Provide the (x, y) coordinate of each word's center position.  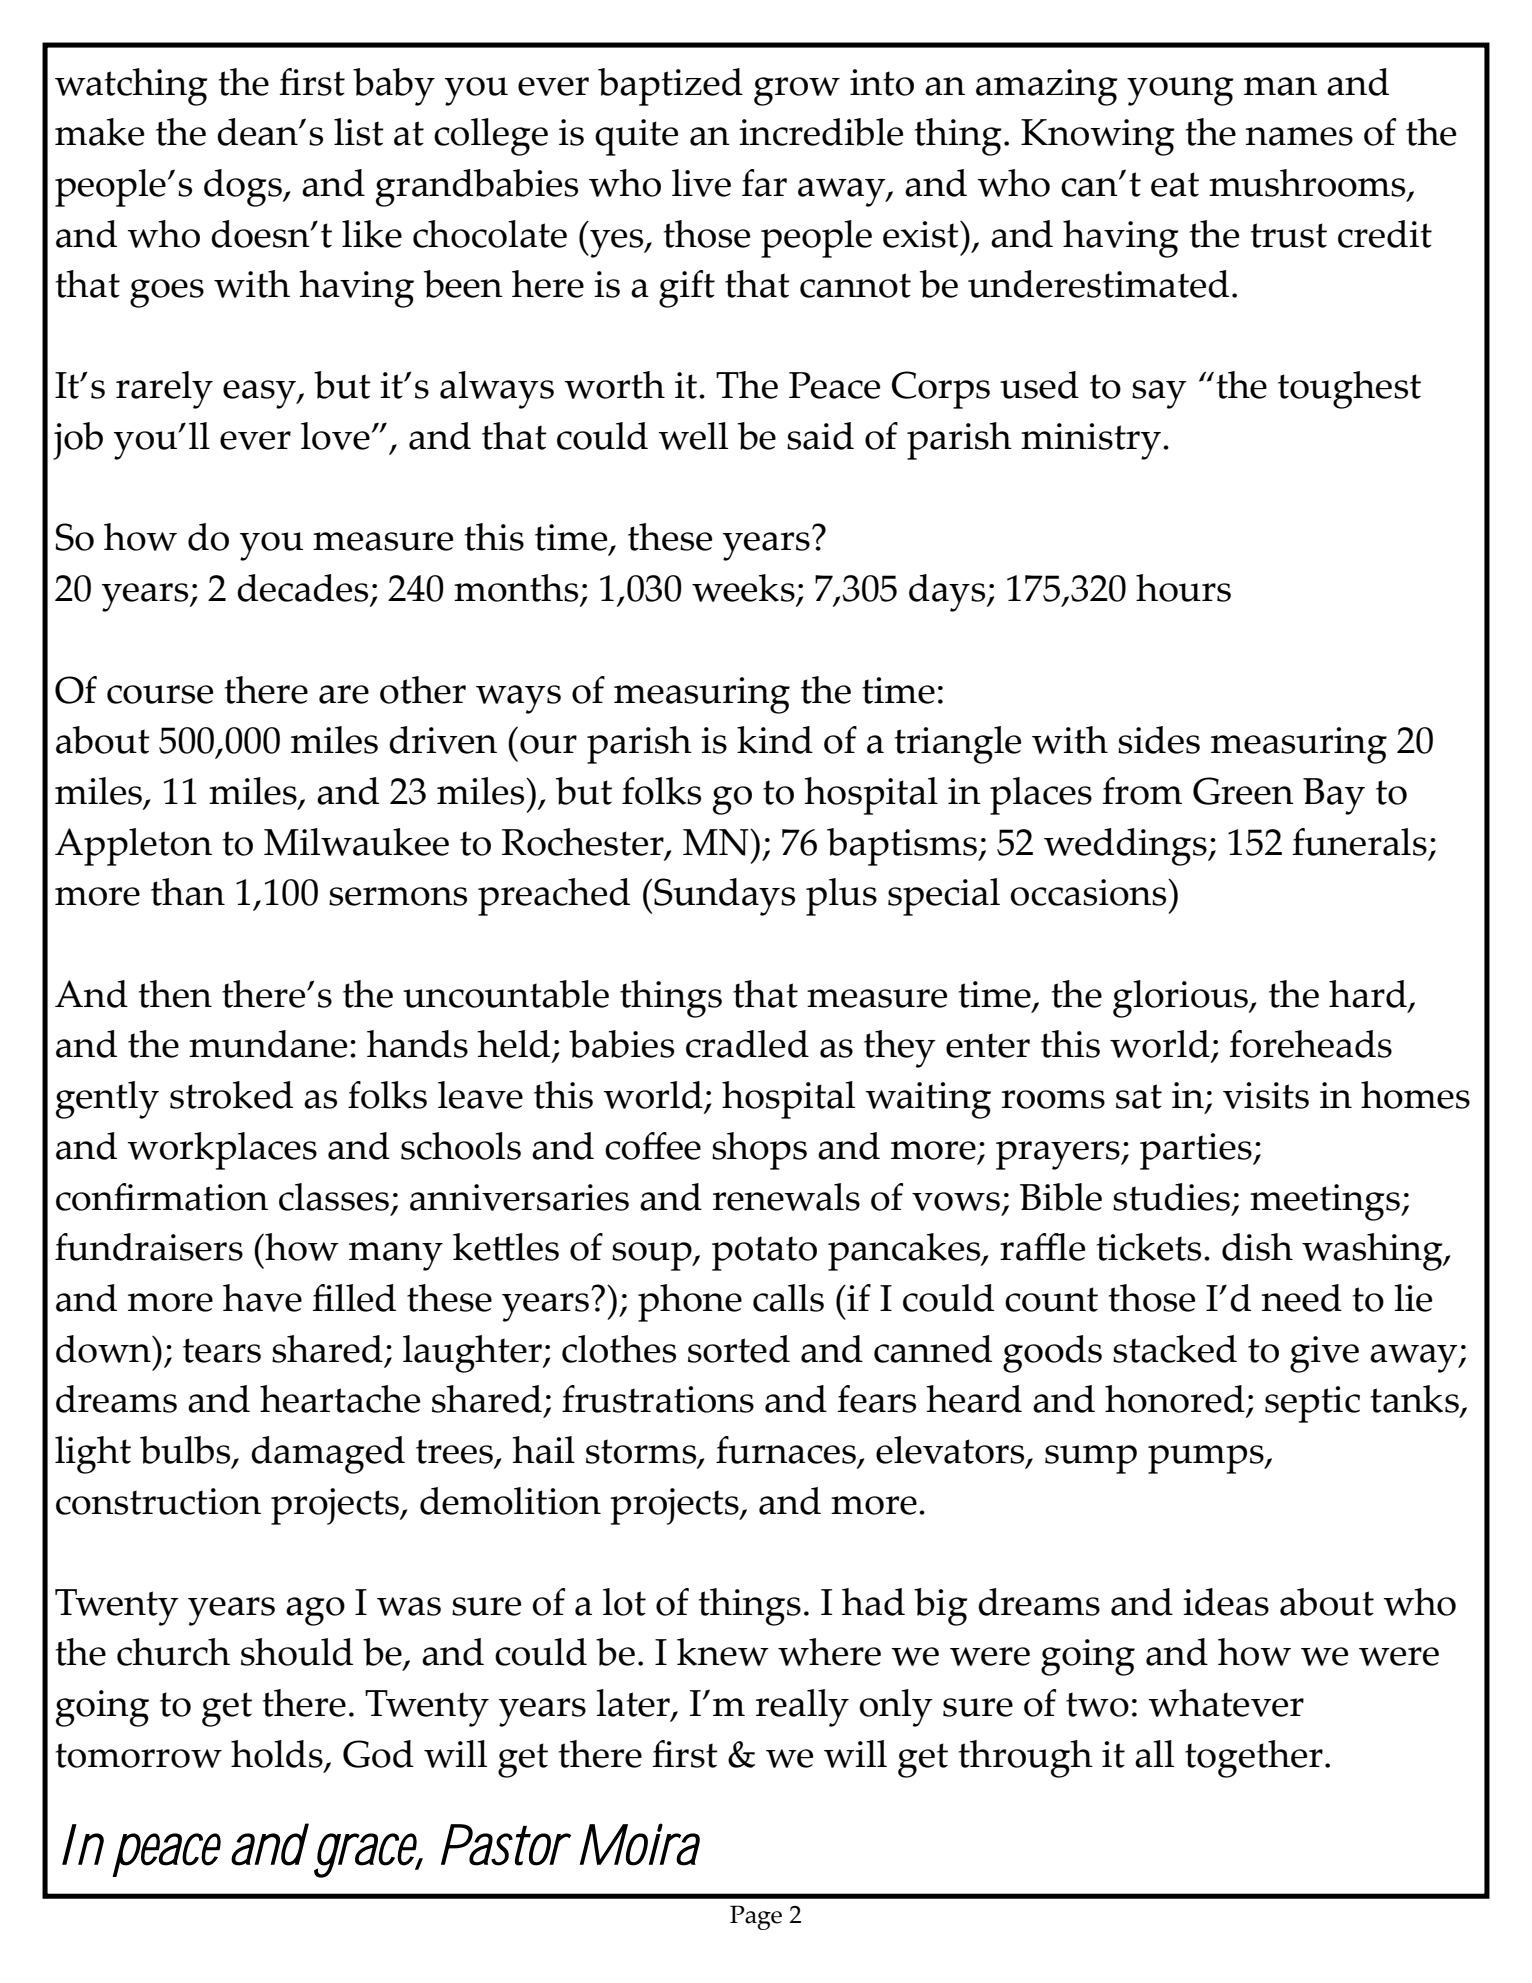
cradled (747, 1044)
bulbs (186, 1451)
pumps (1207, 1459)
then (175, 994)
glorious (1181, 999)
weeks (744, 589)
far (764, 183)
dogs (244, 188)
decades (304, 589)
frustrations (658, 1399)
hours (1183, 588)
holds (277, 1754)
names (1299, 136)
